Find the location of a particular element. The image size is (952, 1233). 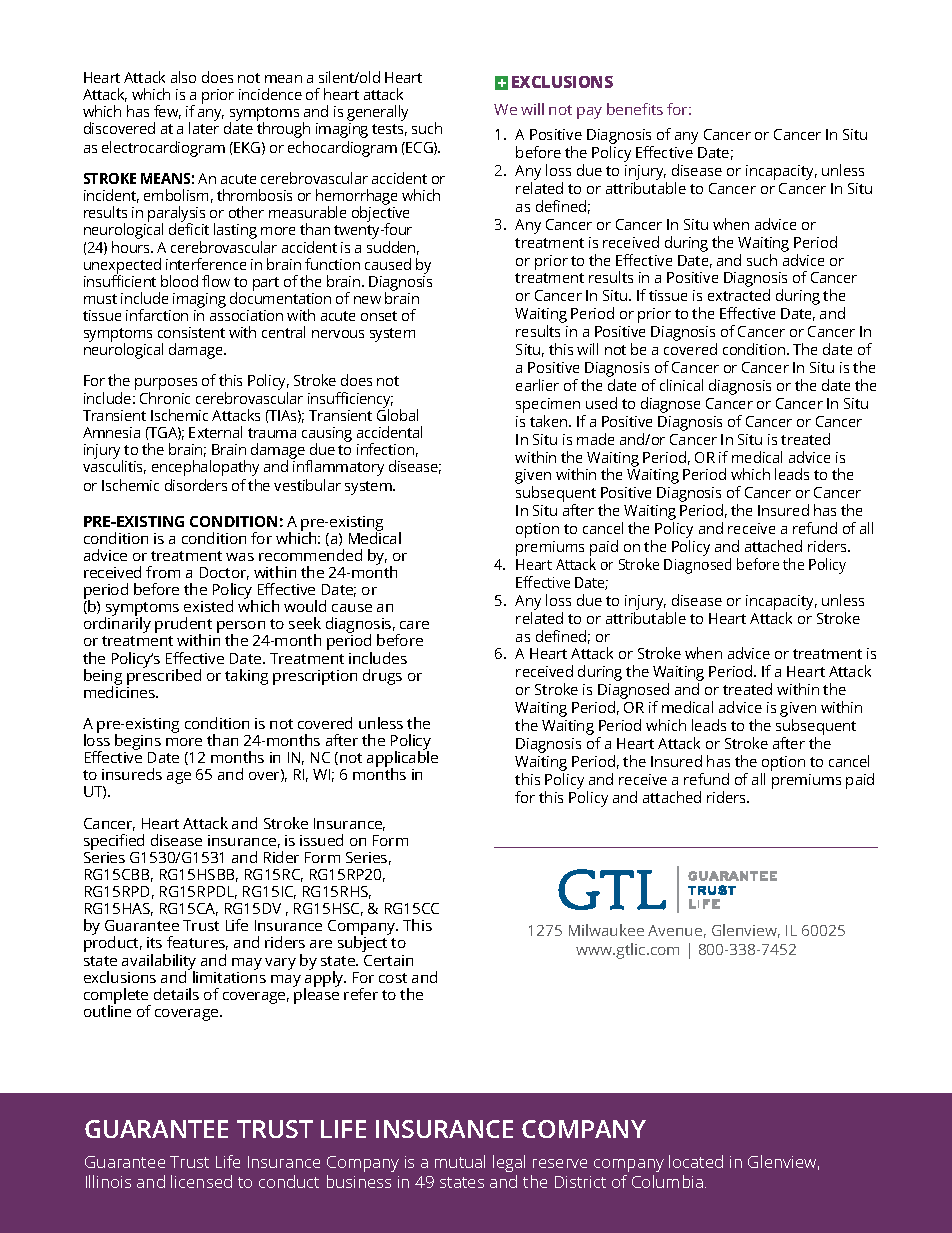

applicable is located at coordinates (402, 759).
